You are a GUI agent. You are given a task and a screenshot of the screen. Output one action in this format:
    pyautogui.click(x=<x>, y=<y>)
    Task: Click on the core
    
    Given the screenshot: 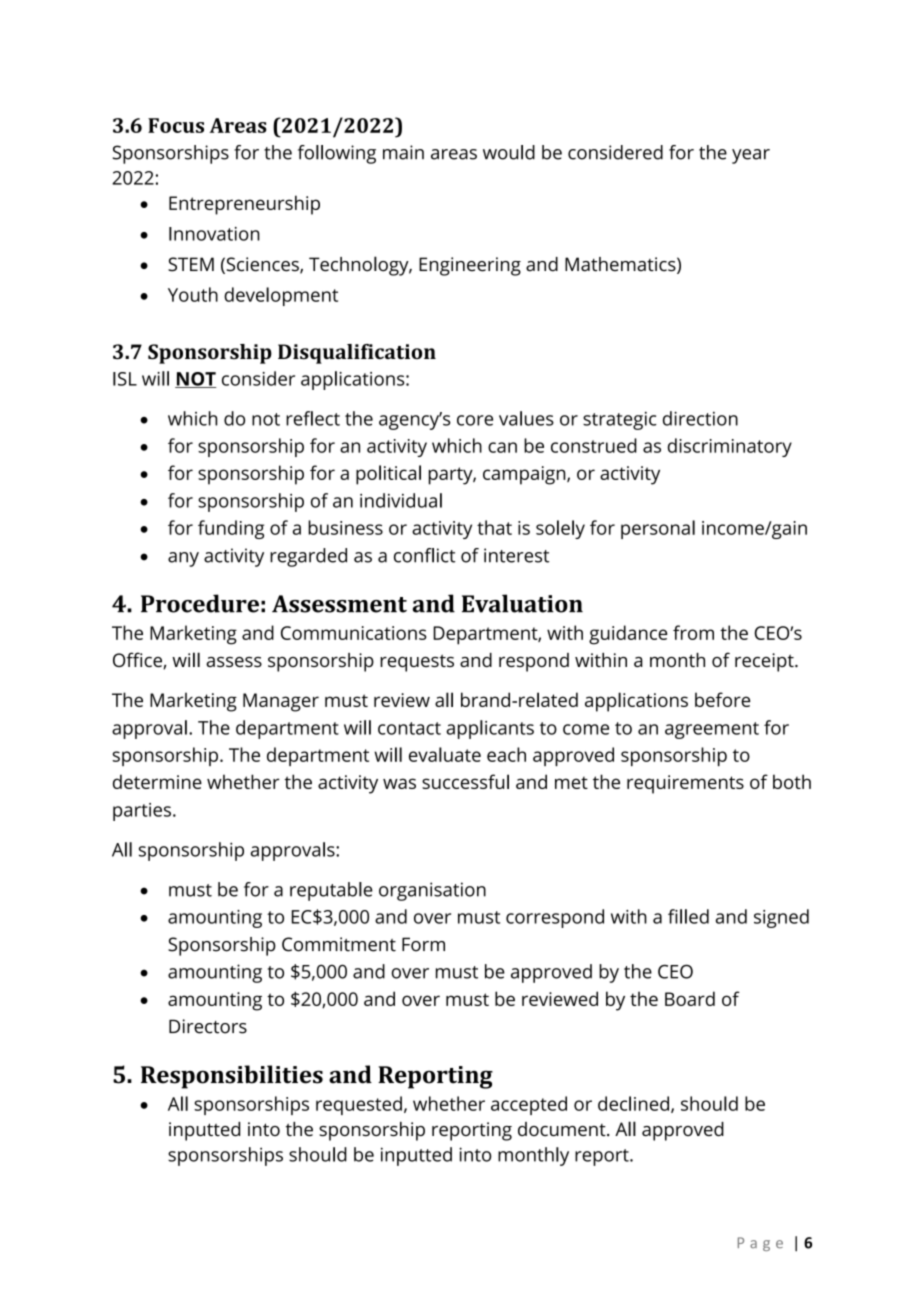 What is the action you would take?
    pyautogui.click(x=475, y=420)
